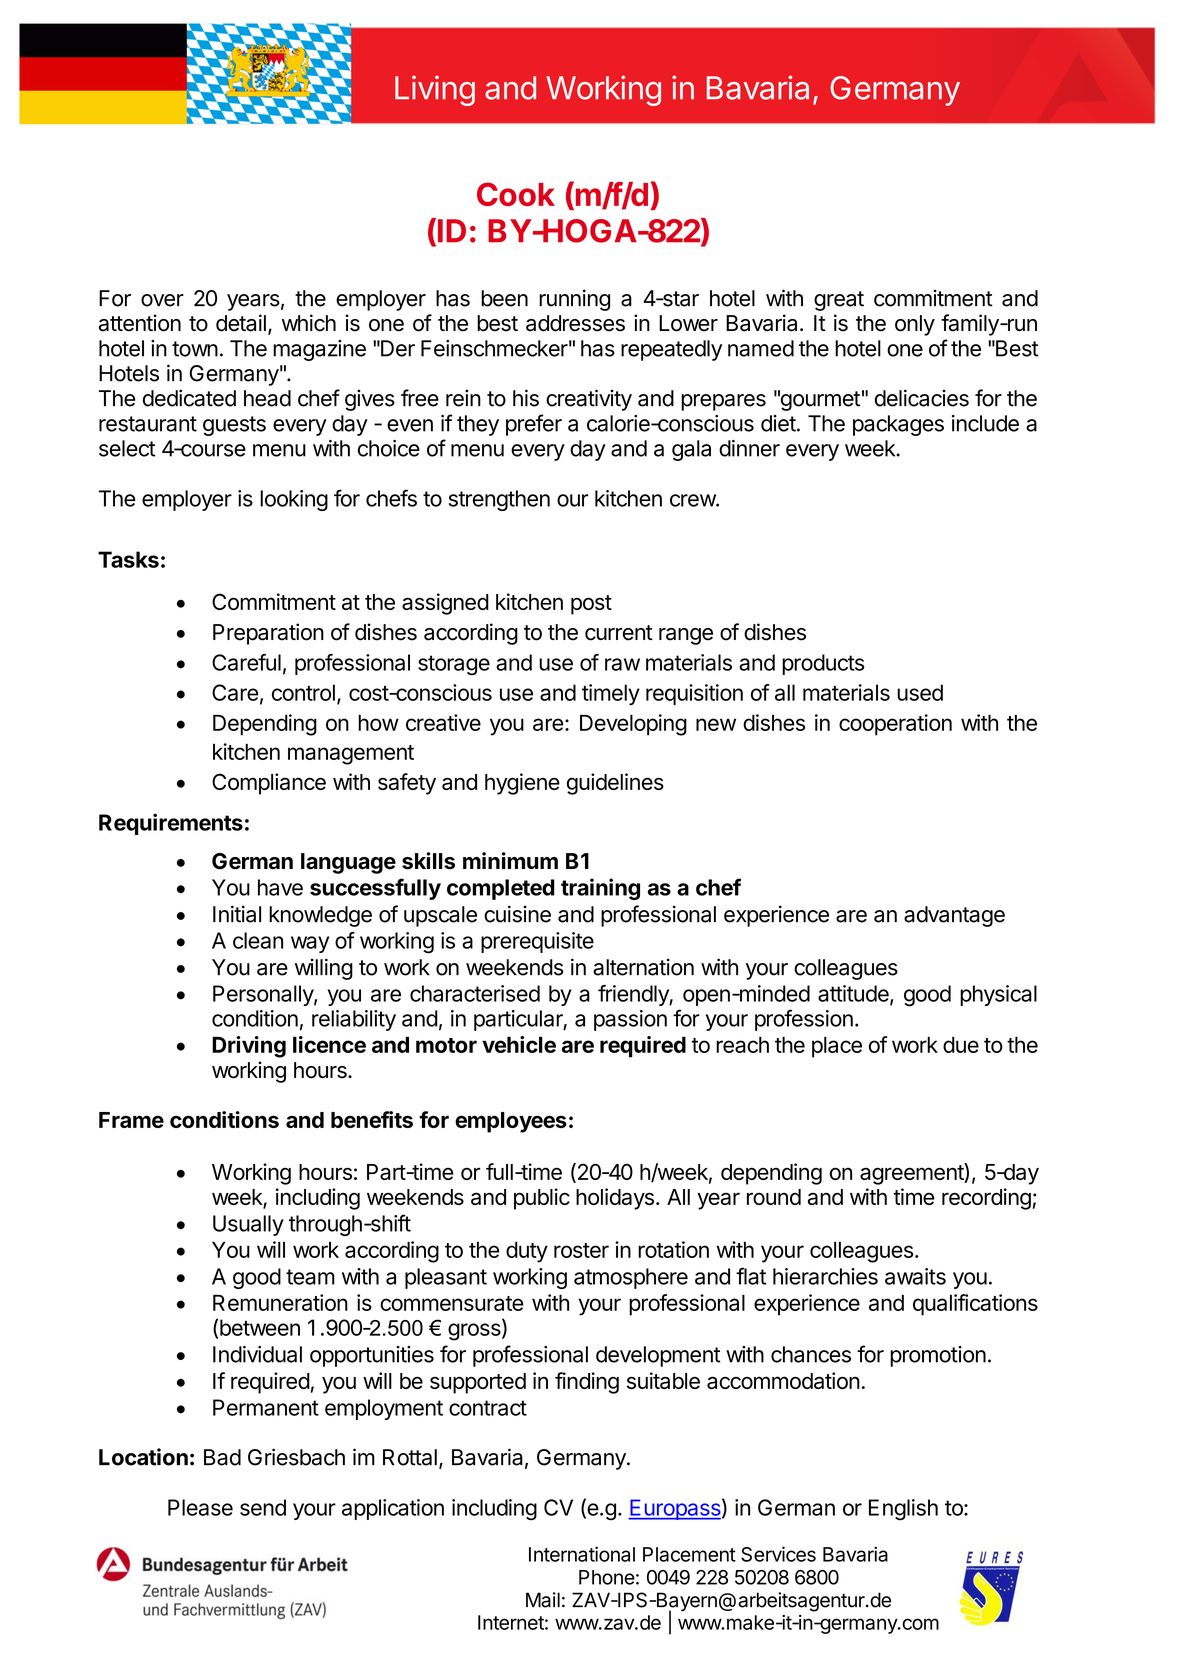  What do you see at coordinates (954, 916) in the document?
I see `advantage` at bounding box center [954, 916].
